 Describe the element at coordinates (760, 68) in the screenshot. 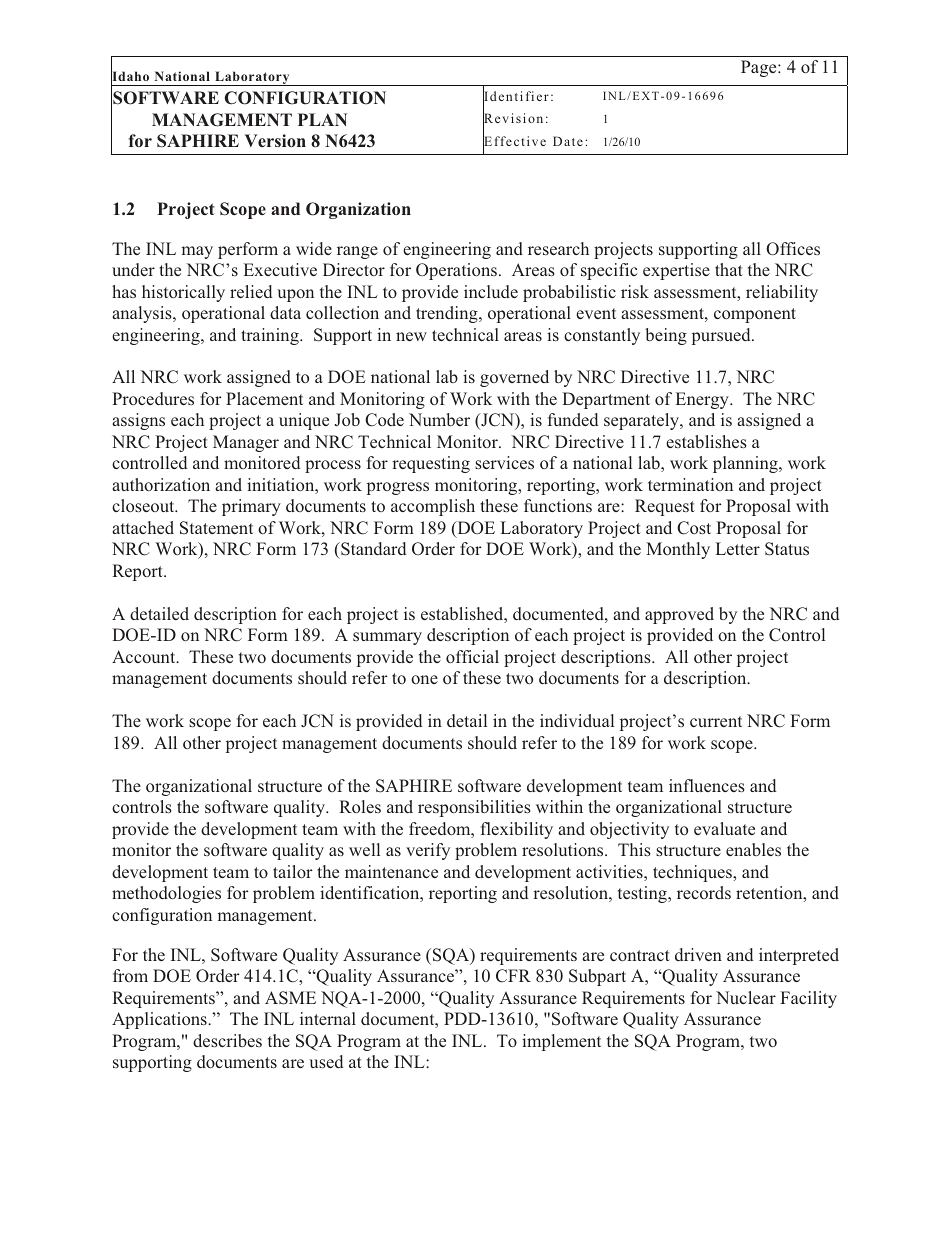

I see `Page` at that location.
